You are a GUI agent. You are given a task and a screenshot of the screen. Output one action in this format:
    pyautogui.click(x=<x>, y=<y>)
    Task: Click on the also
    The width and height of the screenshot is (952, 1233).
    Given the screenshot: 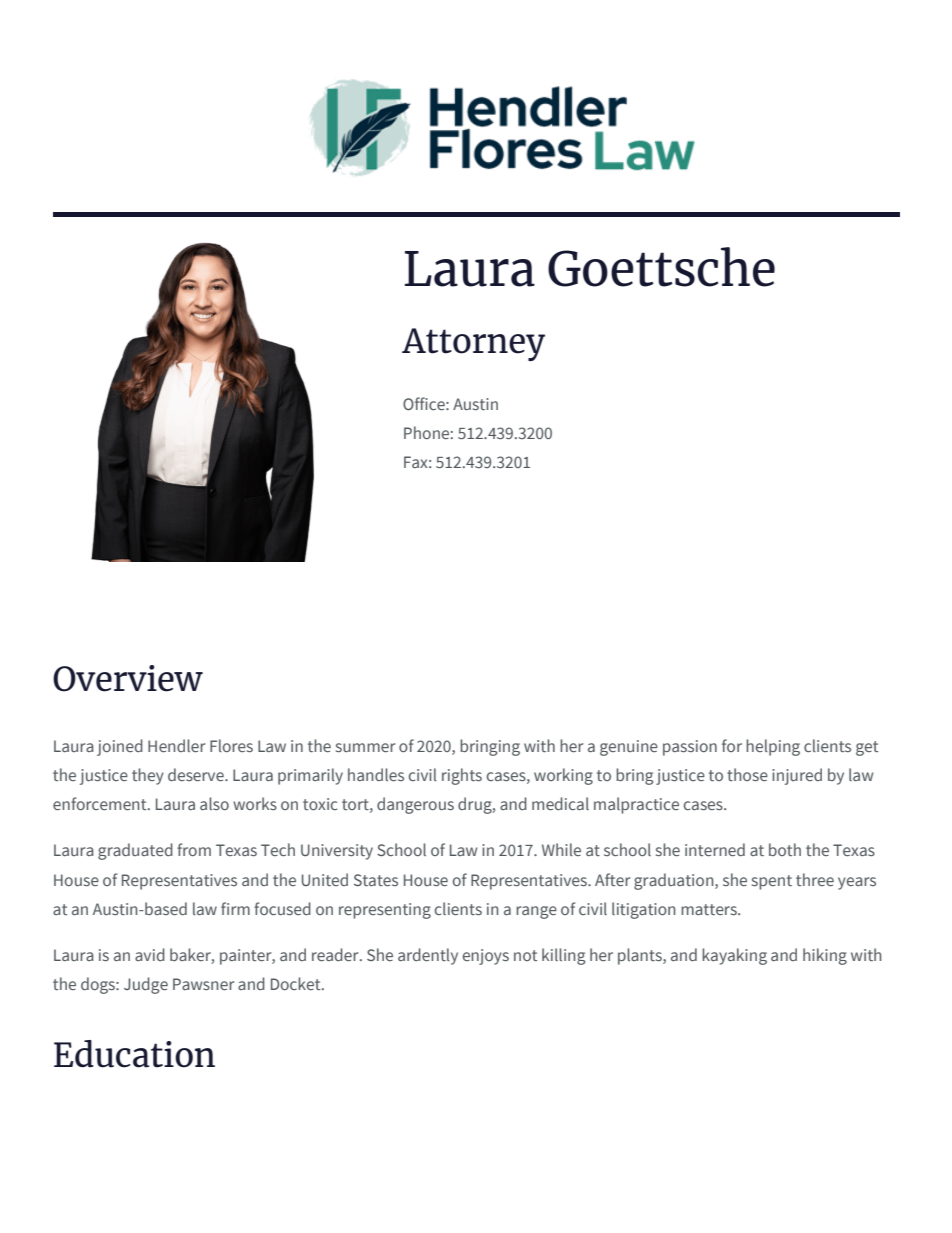 What is the action you would take?
    pyautogui.click(x=214, y=803)
